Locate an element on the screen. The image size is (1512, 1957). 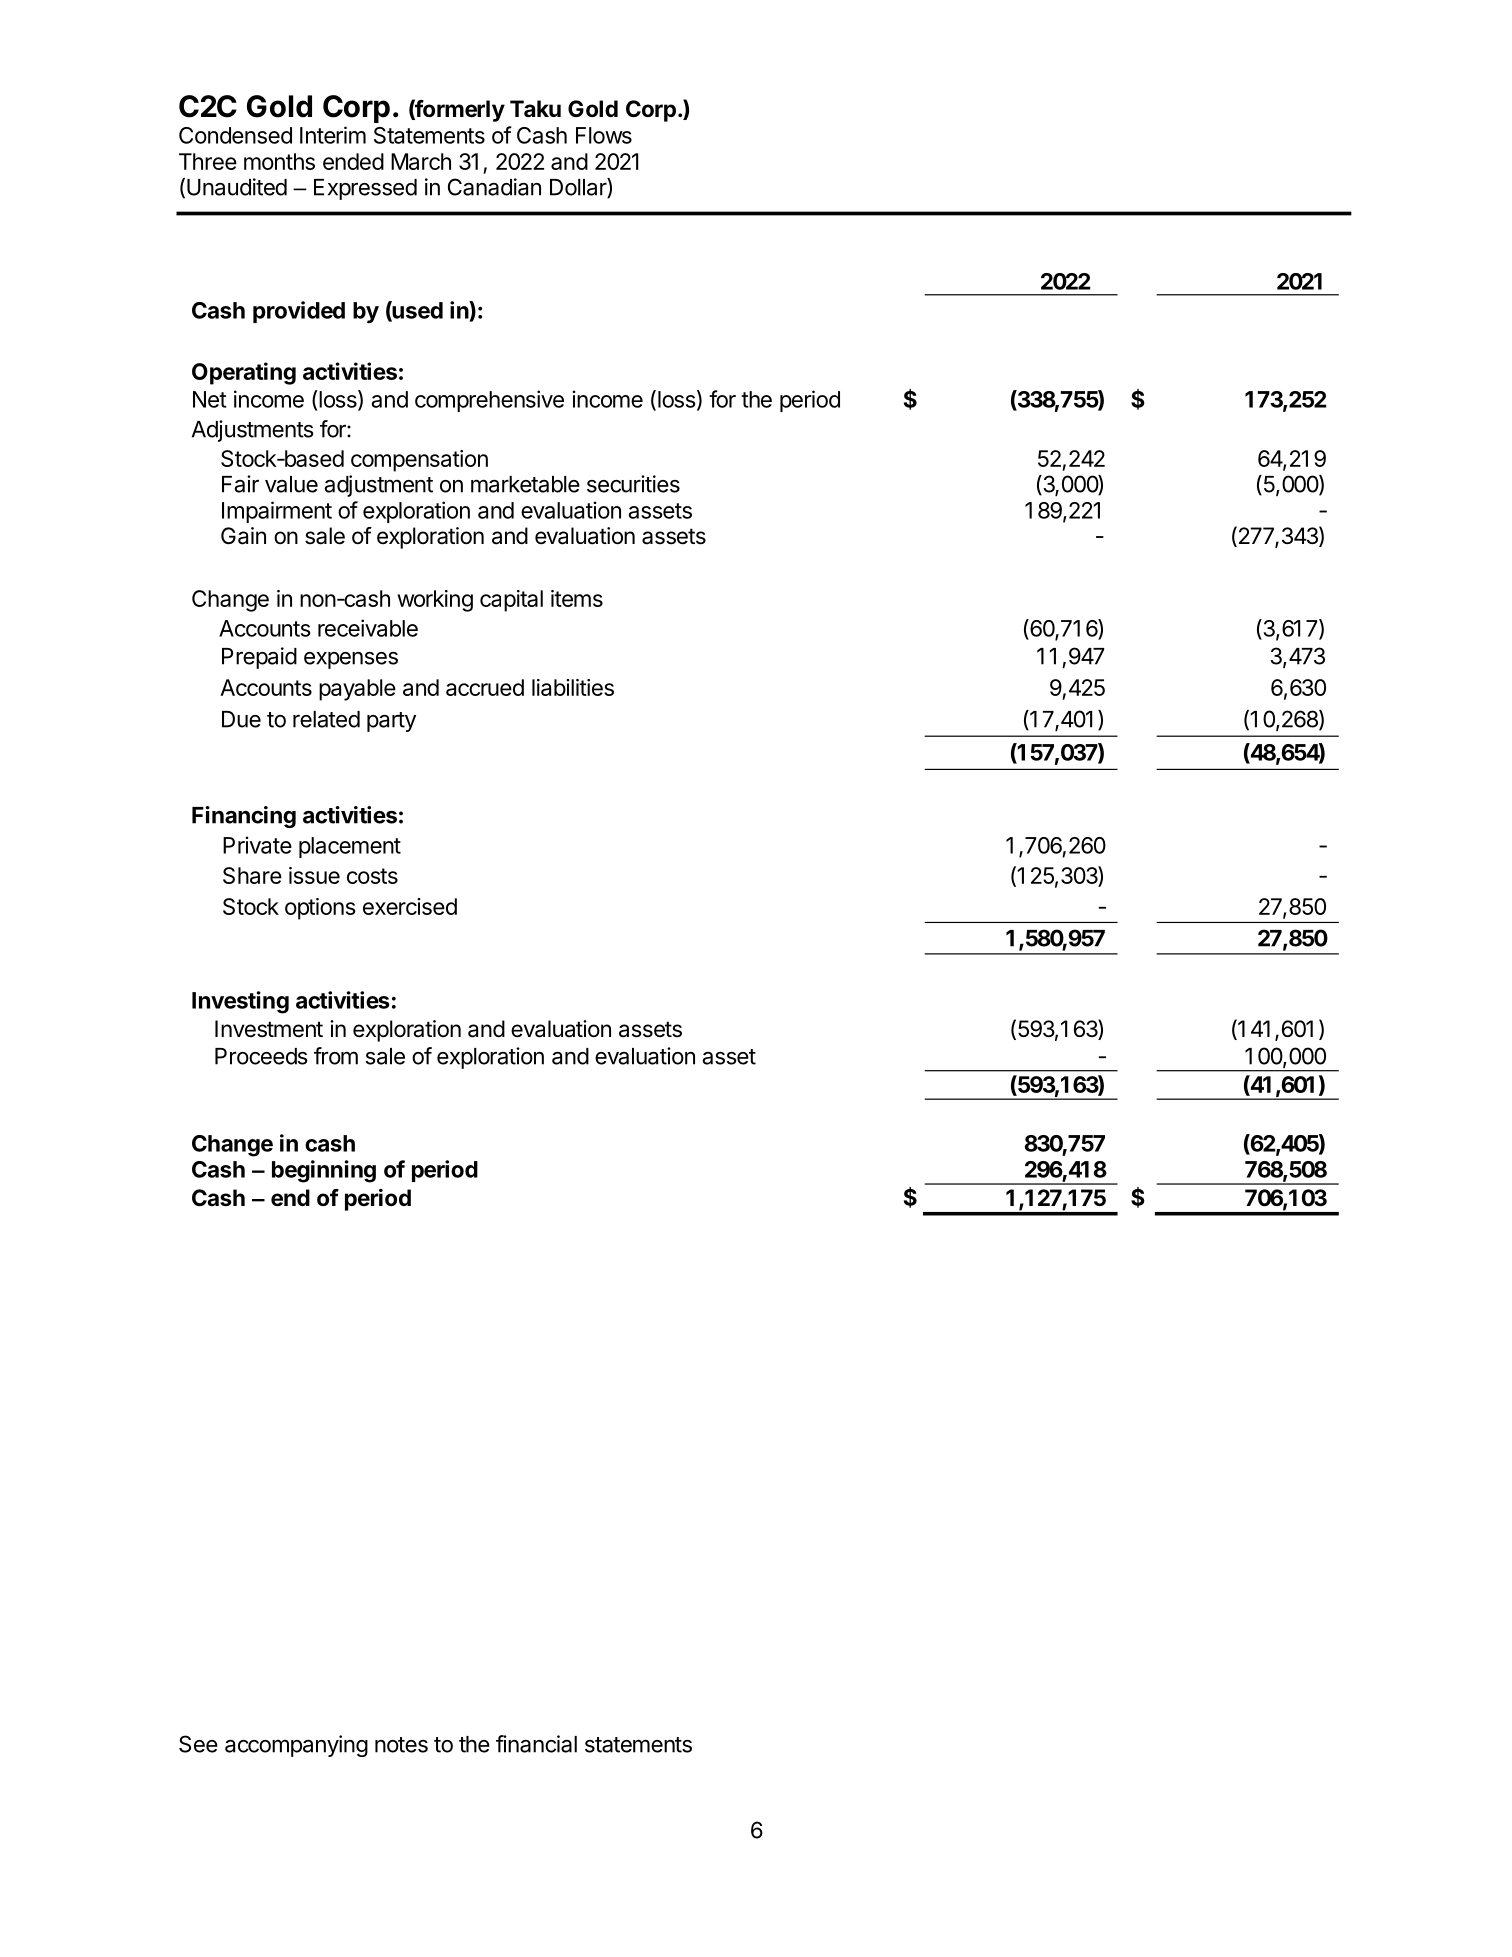
liabilities is located at coordinates (573, 687).
